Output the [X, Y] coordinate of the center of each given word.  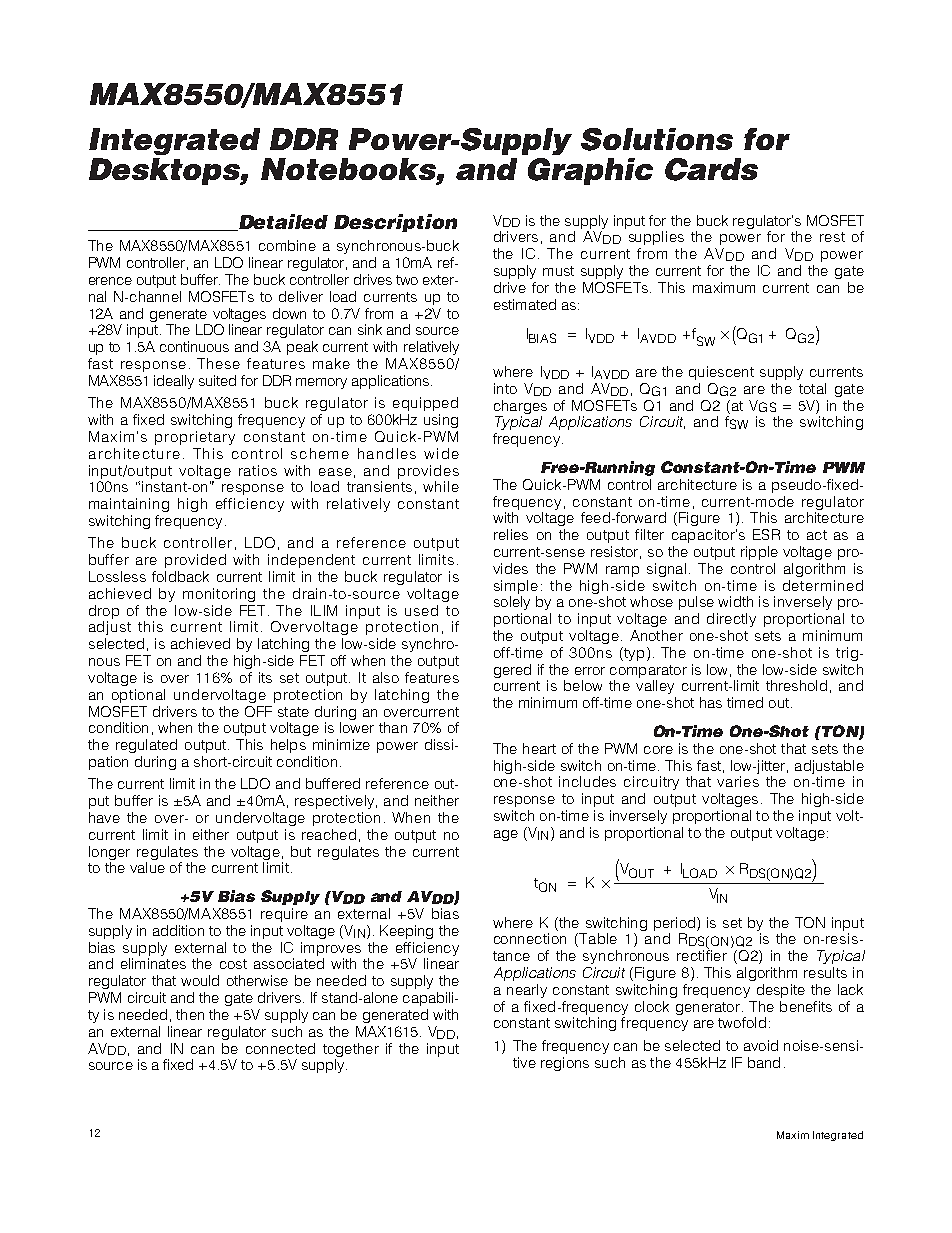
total [812, 388]
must [558, 271]
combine [287, 245]
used [421, 610]
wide [441, 453]
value [147, 867]
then [190, 1014]
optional [138, 696]
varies [738, 781]
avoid [761, 1045]
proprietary [195, 438]
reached [329, 834]
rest [832, 237]
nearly [527, 991]
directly [731, 620]
